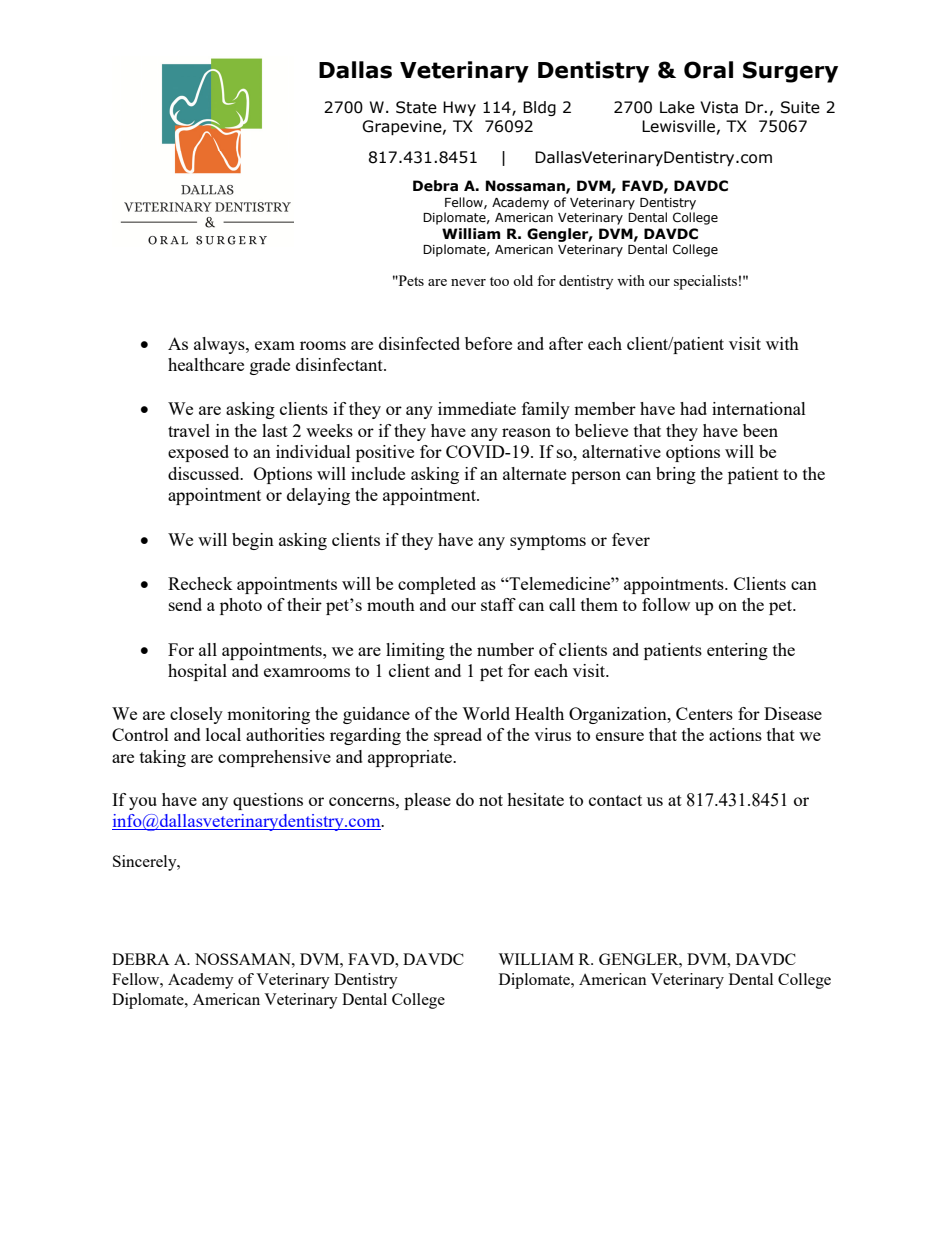 Image resolution: width=952 pixels, height=1233 pixels. What do you see at coordinates (200, 583) in the page?
I see `Recheck` at bounding box center [200, 583].
